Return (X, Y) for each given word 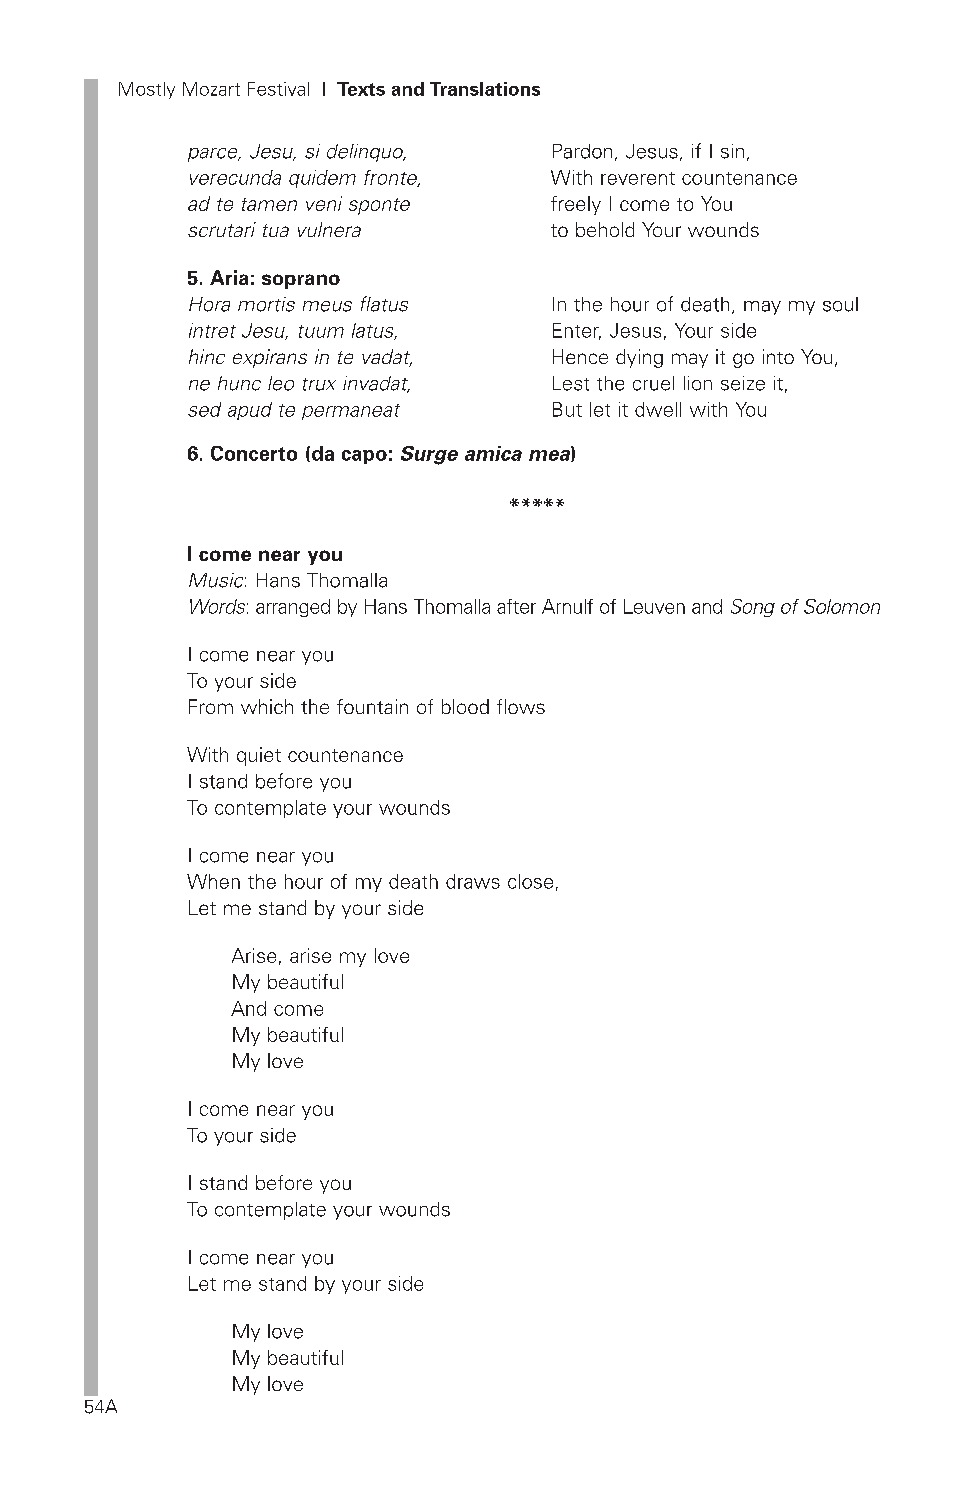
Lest (571, 383)
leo (281, 383)
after (516, 606)
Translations (485, 89)
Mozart (211, 89)
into (778, 356)
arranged (293, 608)
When (213, 881)
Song (753, 608)
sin (732, 151)
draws (473, 881)
